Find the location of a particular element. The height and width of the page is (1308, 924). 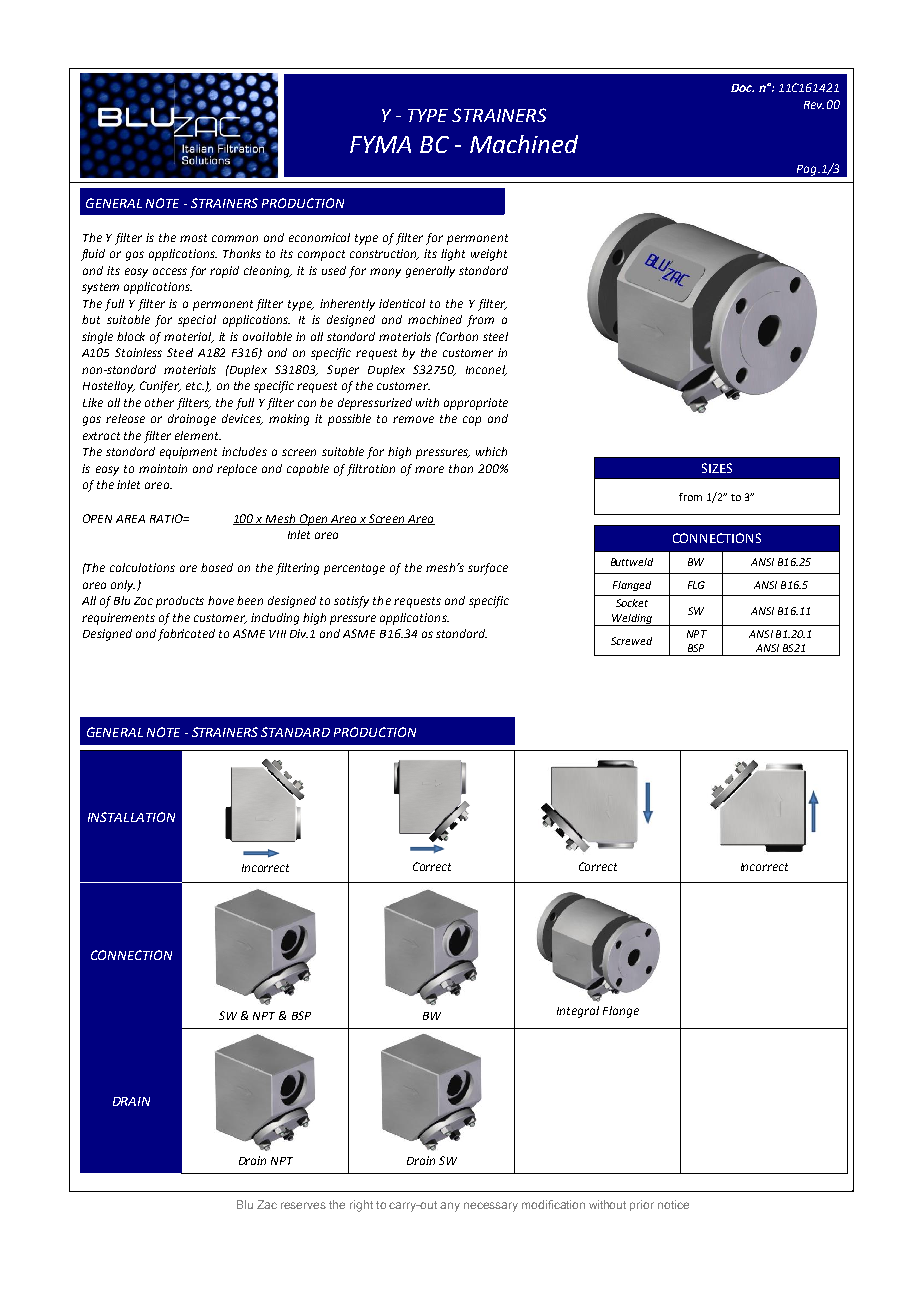

satisfy is located at coordinates (351, 602).
